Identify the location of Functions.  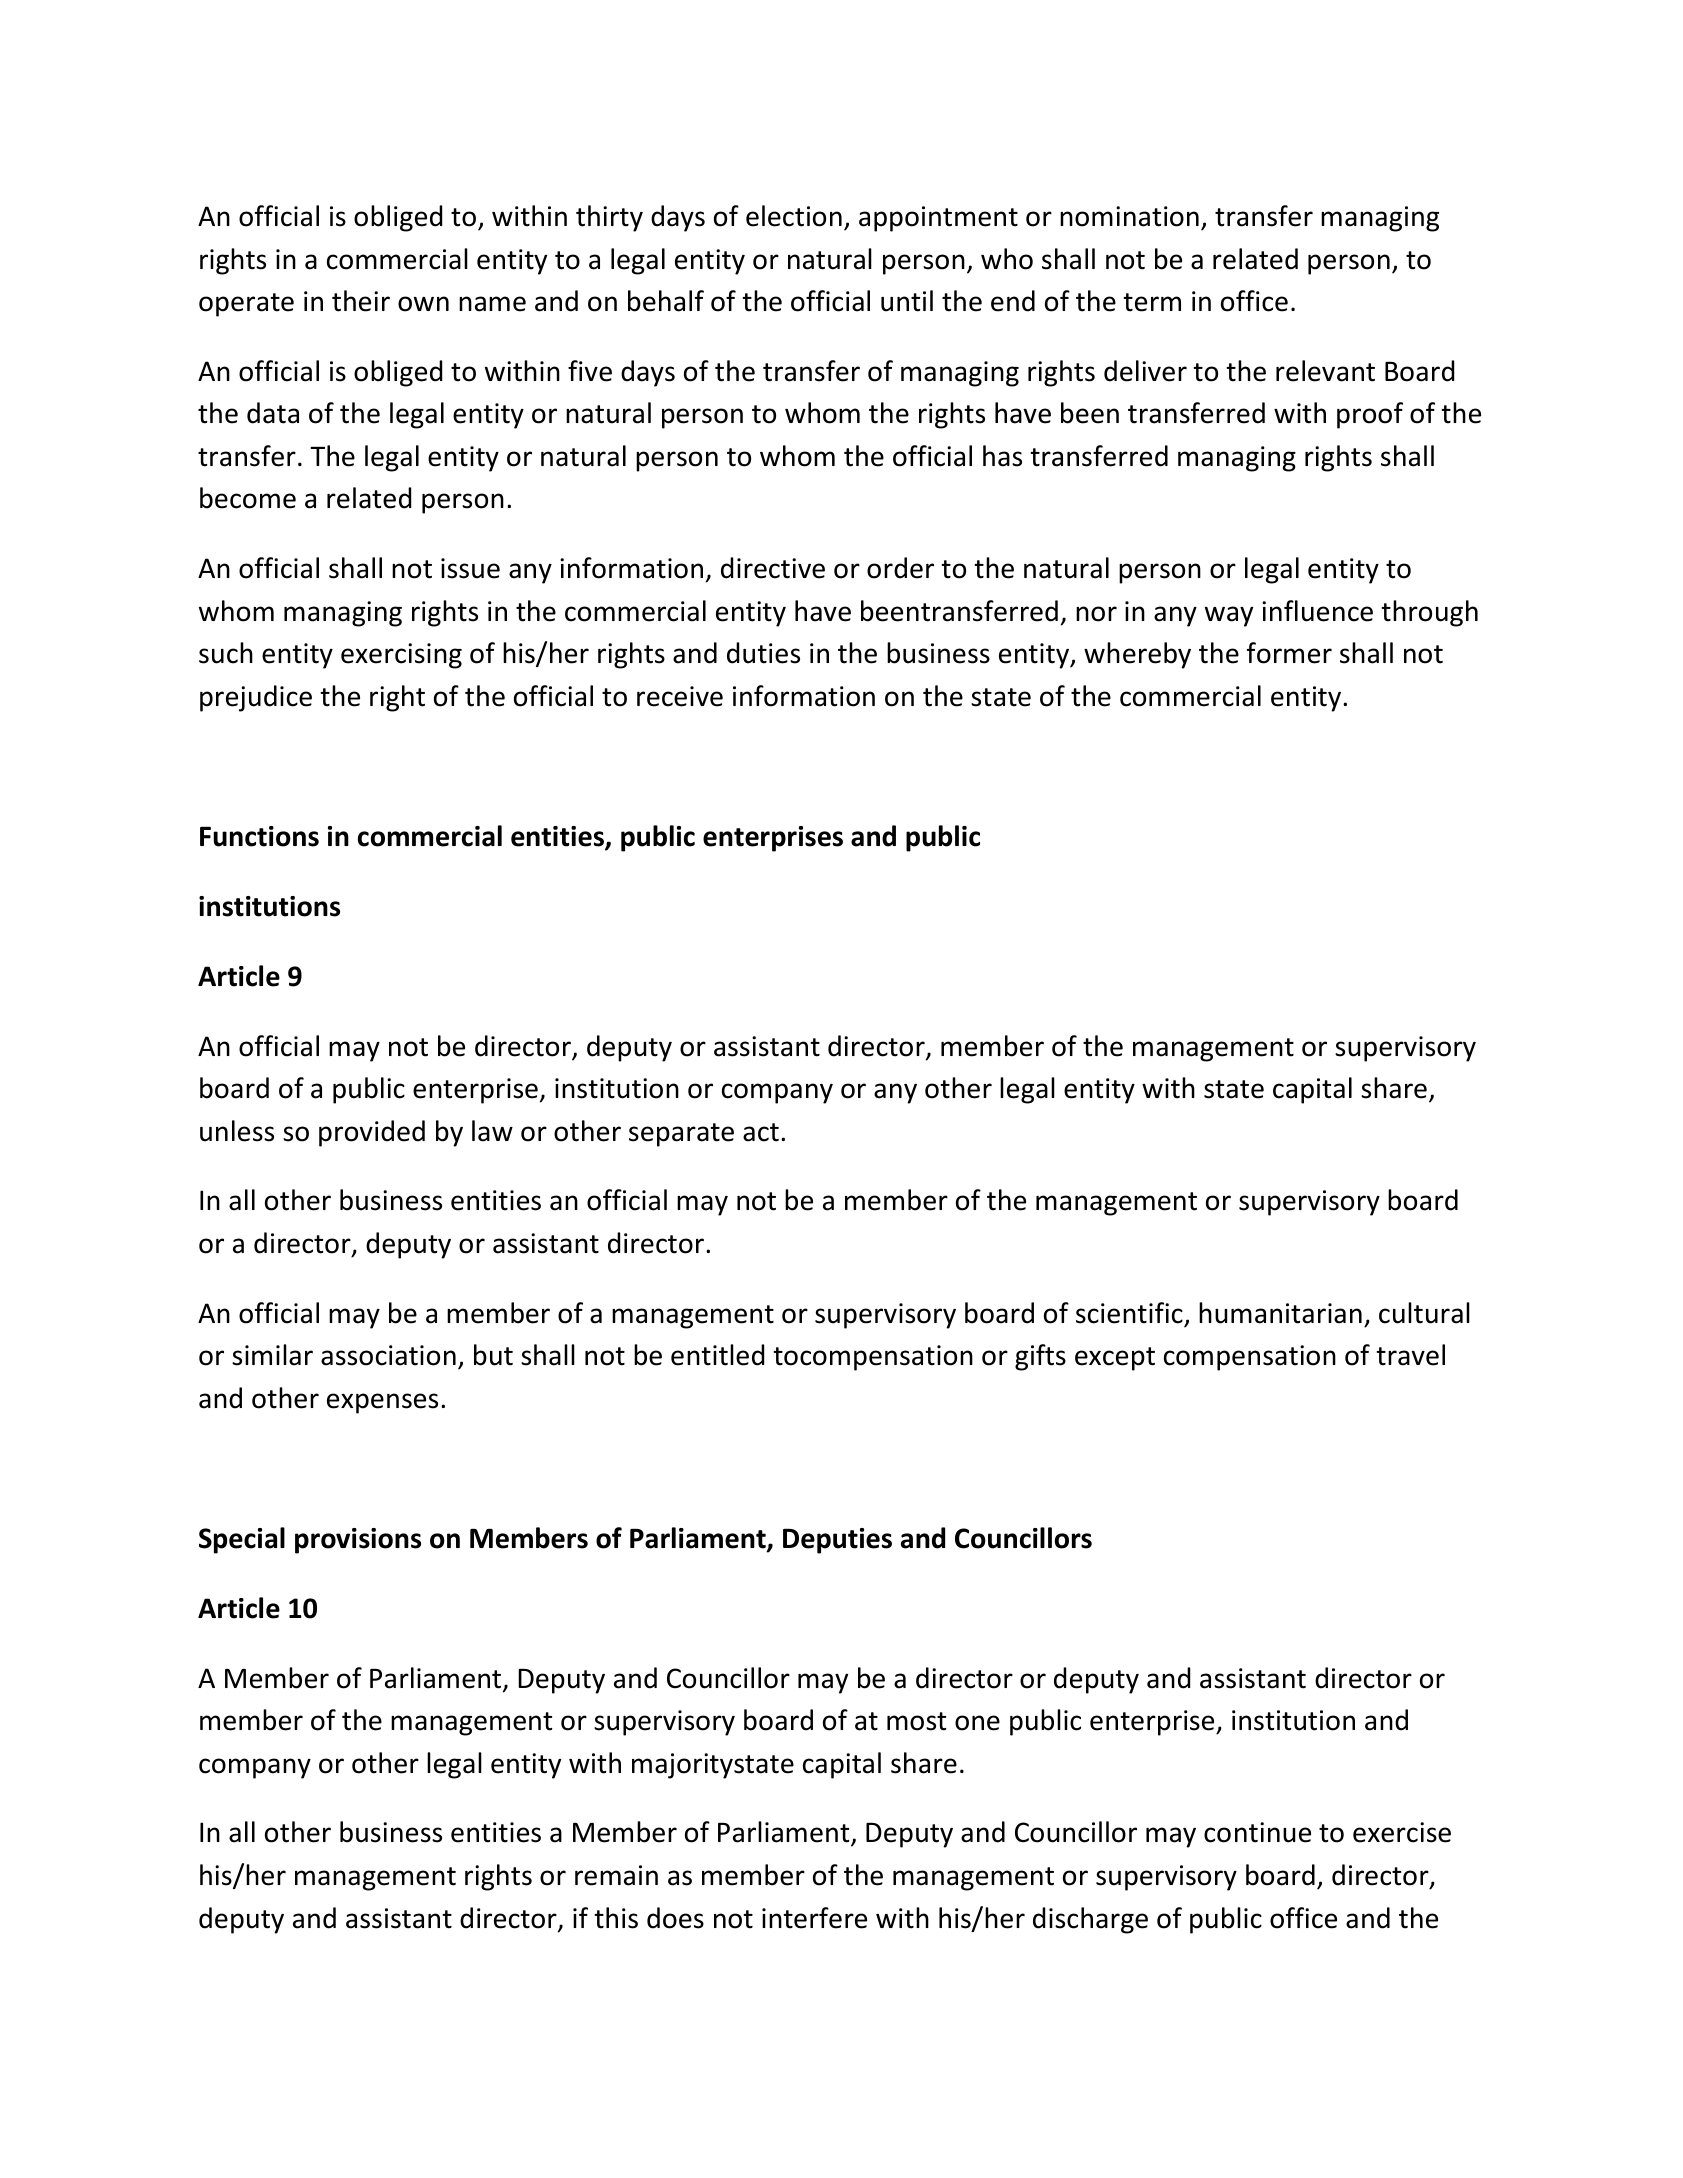
(259, 836).
